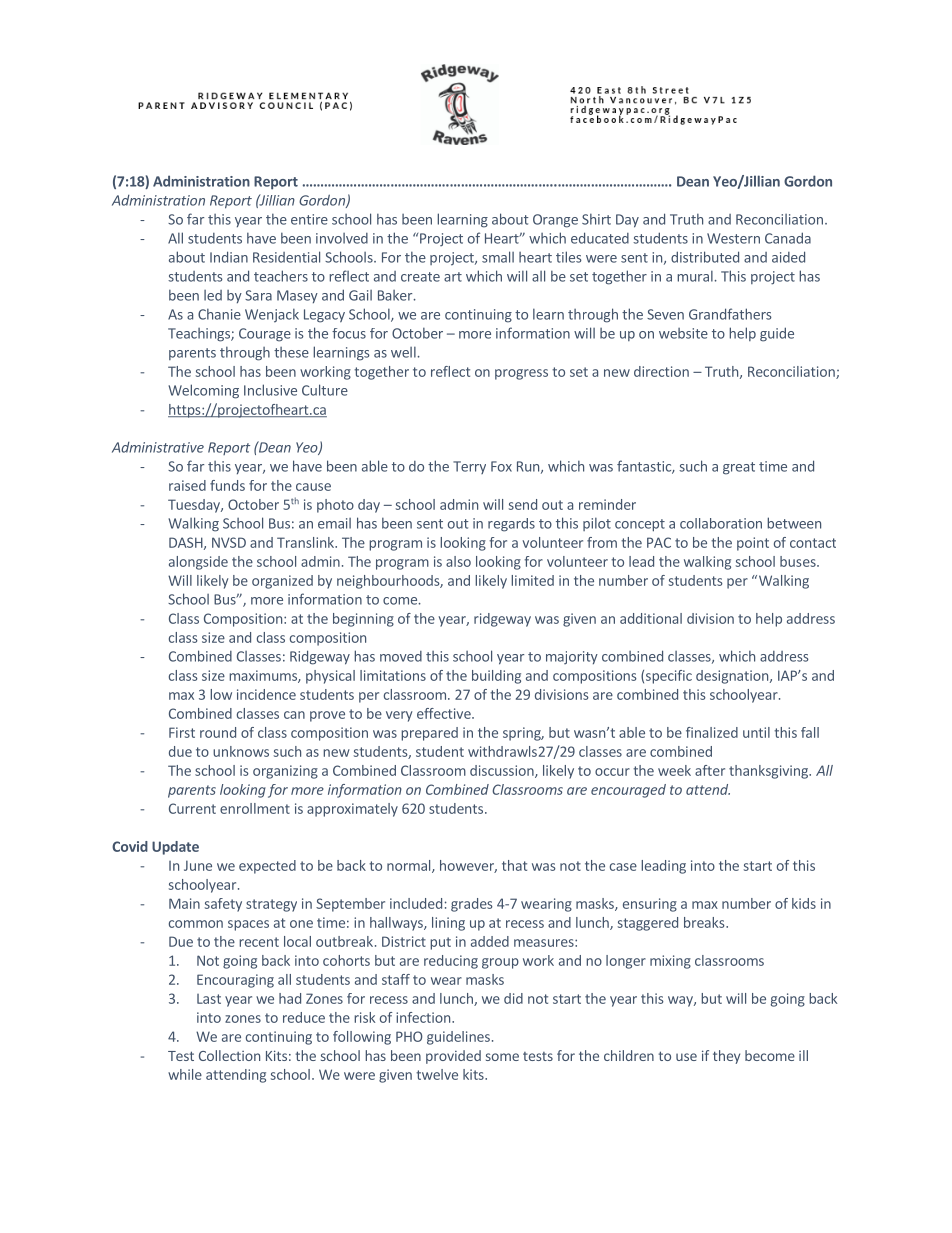 This image has width=952, height=1233. I want to click on breaks, so click(705, 922).
